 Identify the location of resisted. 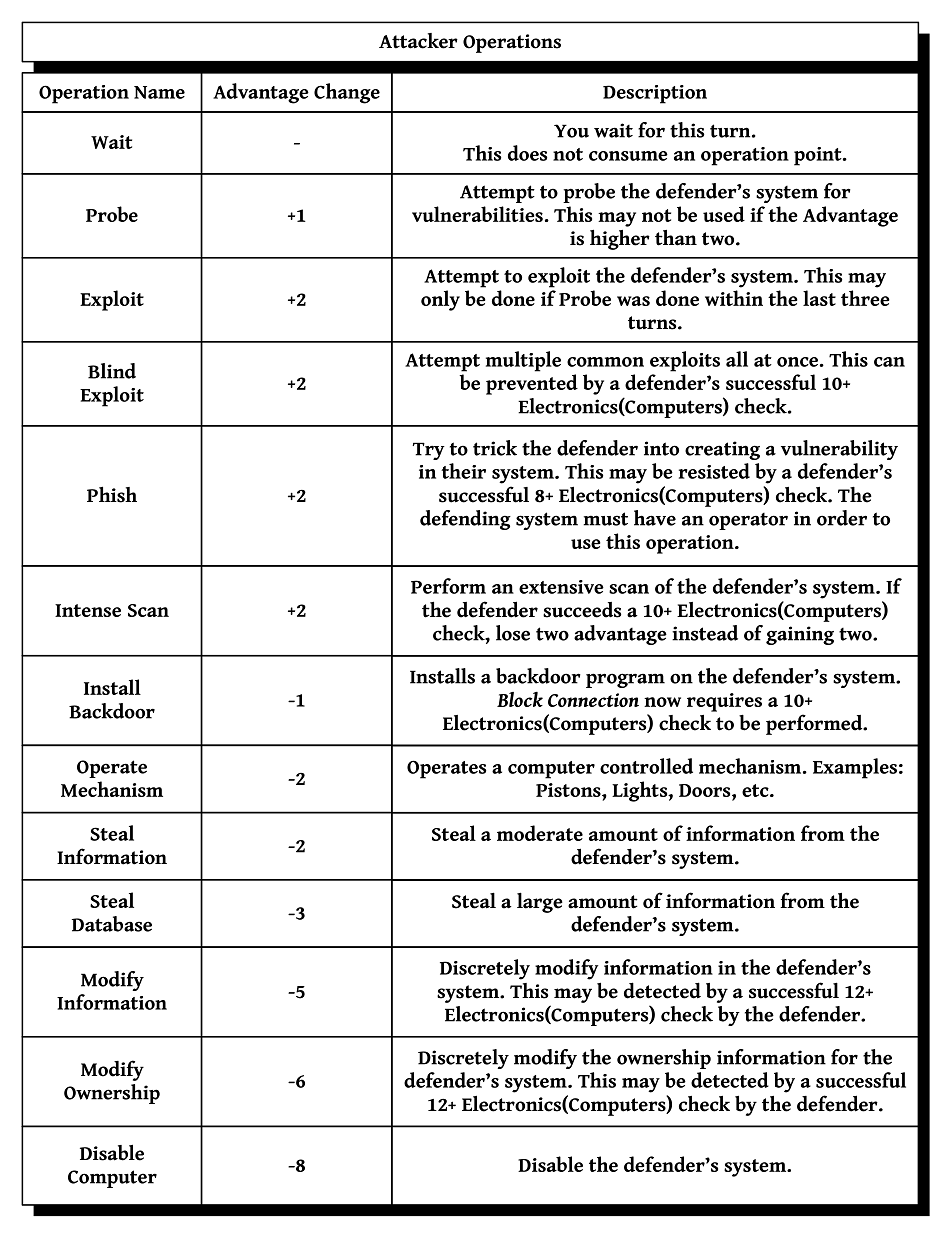
(714, 471).
